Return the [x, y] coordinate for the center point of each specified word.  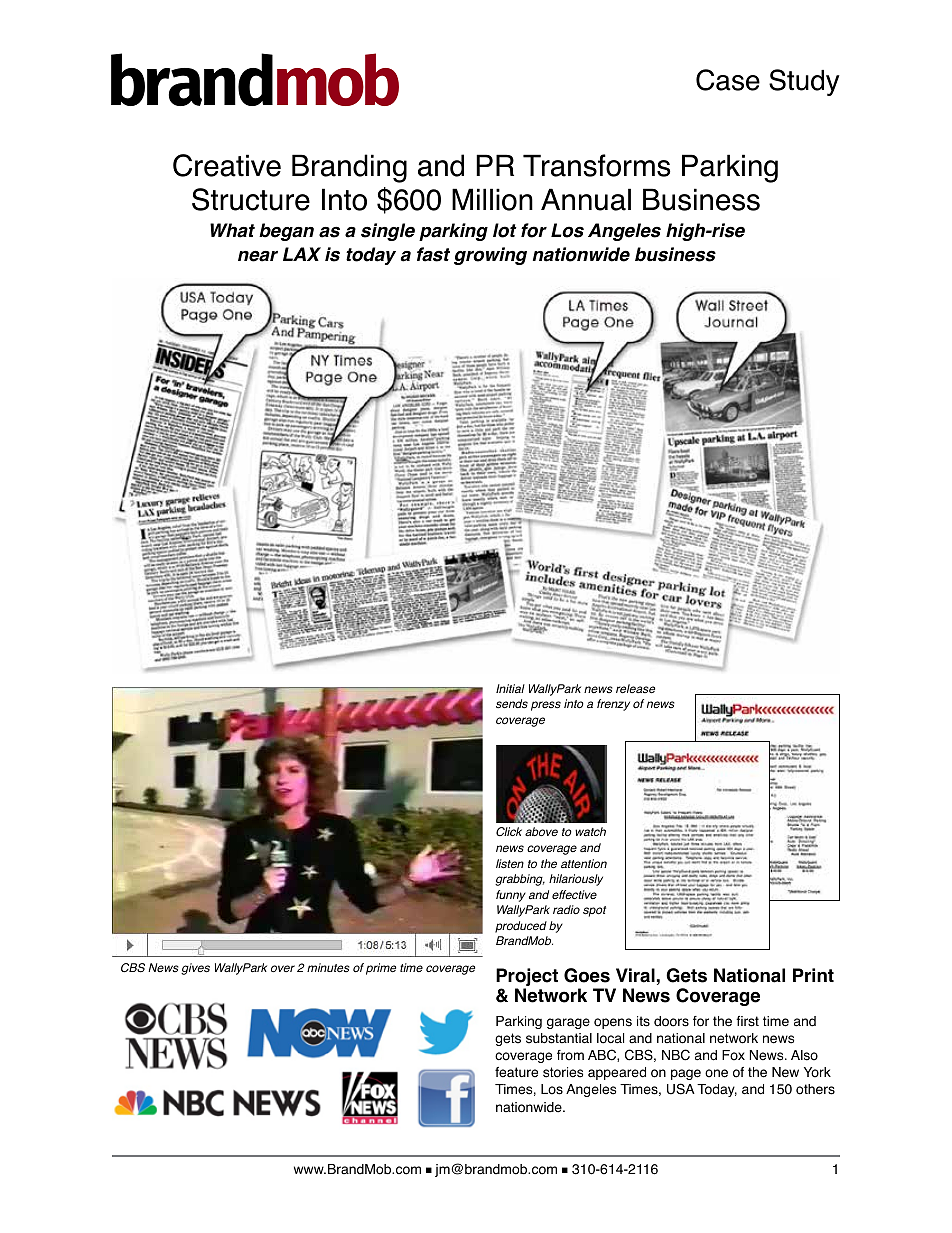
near [258, 256]
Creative [227, 165]
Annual [586, 199]
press [546, 706]
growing [490, 256]
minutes [328, 967]
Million [492, 199]
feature [516, 1072]
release [635, 688]
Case [728, 80]
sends [512, 704]
